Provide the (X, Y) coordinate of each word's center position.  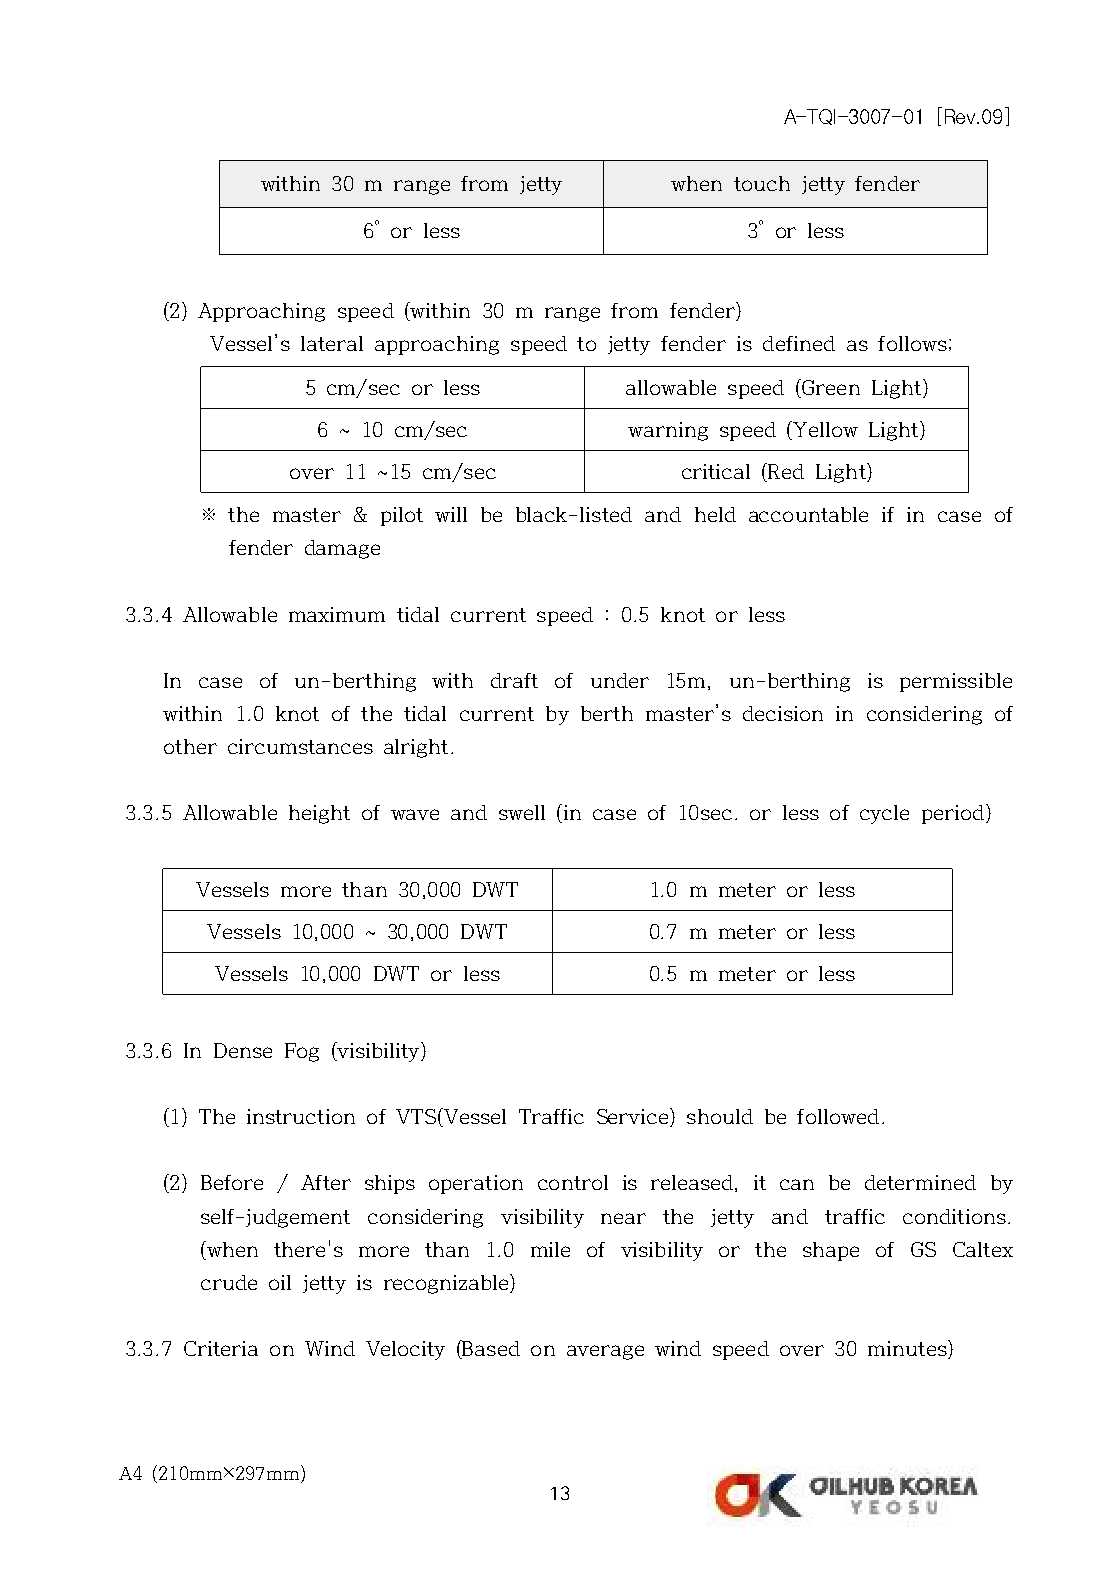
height (319, 814)
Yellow (824, 429)
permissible (956, 682)
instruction (301, 1116)
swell (522, 812)
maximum (337, 614)
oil (280, 1282)
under (620, 680)
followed (838, 1116)
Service (634, 1117)
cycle (884, 814)
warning (668, 431)
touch (762, 183)
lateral (332, 343)
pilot (402, 516)
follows (912, 343)
